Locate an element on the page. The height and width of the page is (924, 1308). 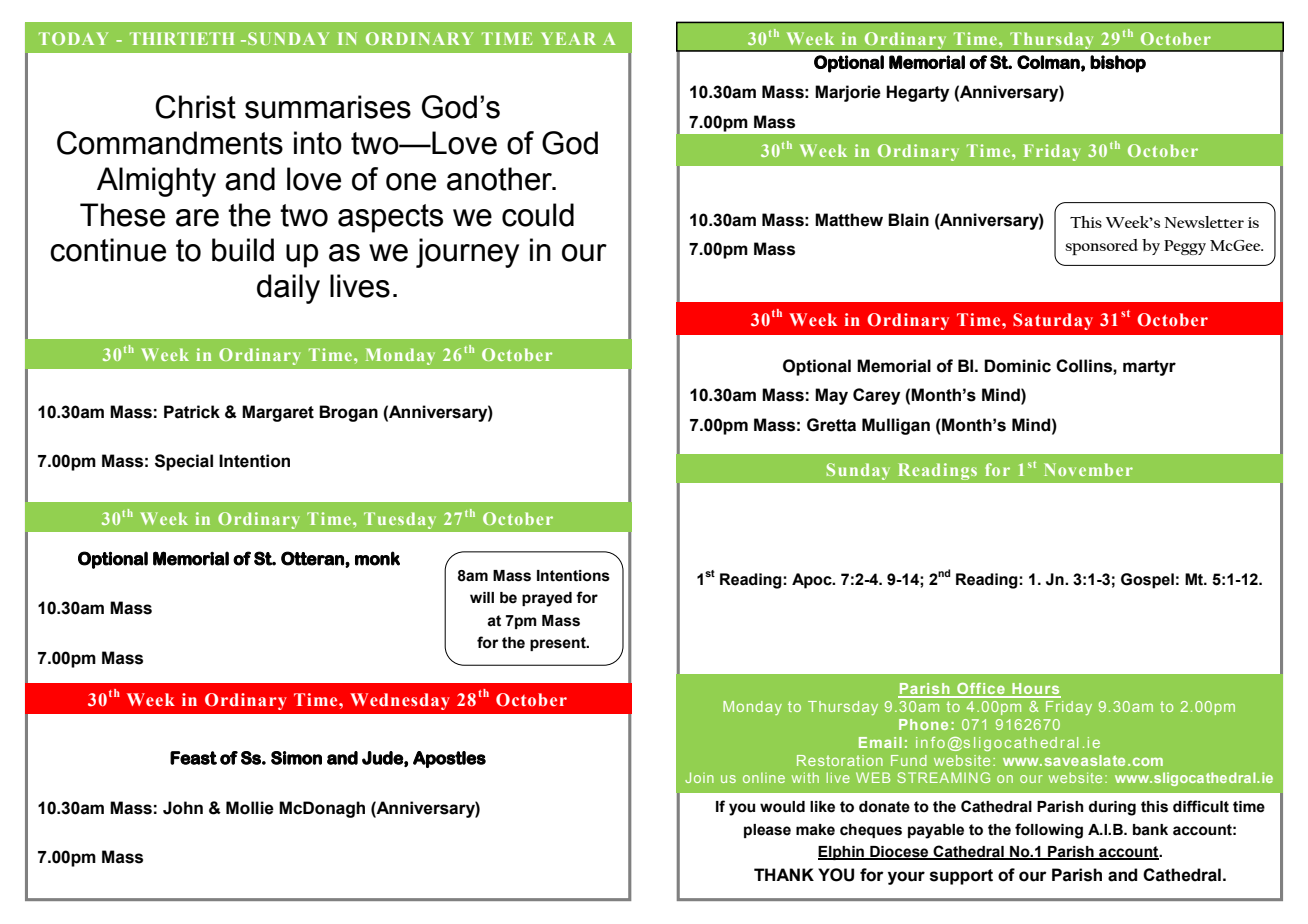
November is located at coordinates (1088, 469).
